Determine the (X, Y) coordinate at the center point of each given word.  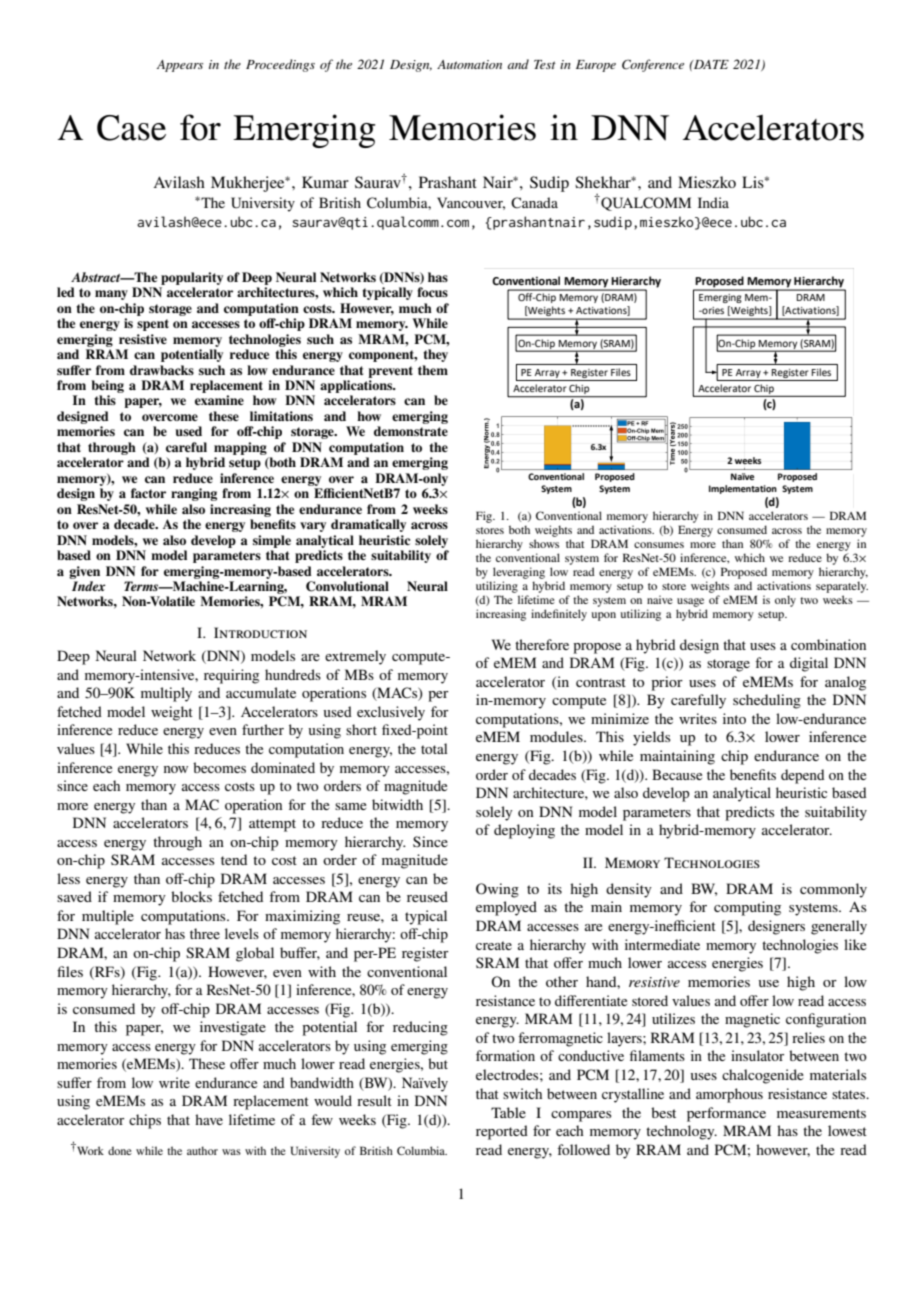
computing (747, 908)
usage (690, 602)
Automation (469, 64)
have (209, 1119)
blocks (191, 896)
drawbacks (162, 370)
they (435, 355)
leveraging (519, 573)
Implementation (743, 489)
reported (502, 1132)
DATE (710, 64)
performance (726, 1114)
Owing (497, 890)
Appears (180, 66)
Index (89, 586)
